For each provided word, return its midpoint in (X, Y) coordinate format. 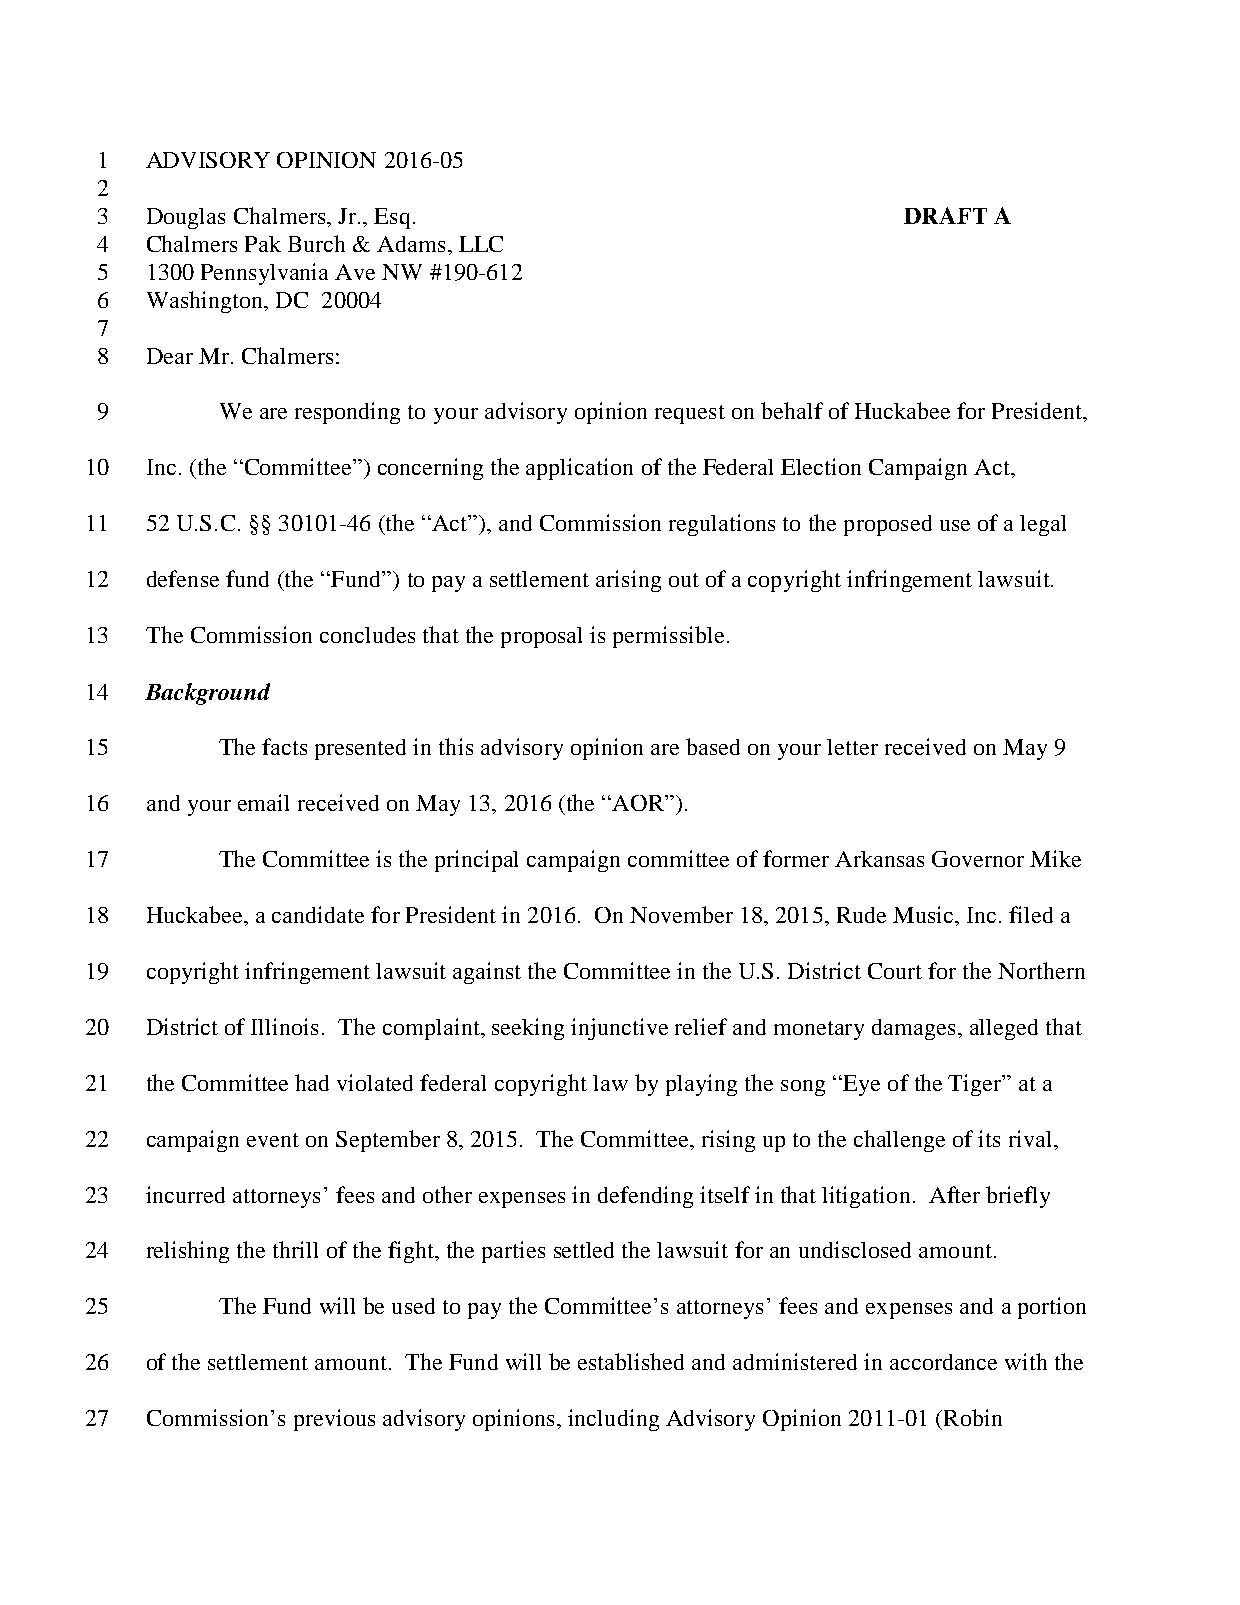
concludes (367, 635)
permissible (668, 637)
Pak (263, 244)
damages (913, 1029)
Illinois (284, 1026)
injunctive (619, 1029)
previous (334, 1420)
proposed (888, 525)
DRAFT (945, 215)
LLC (481, 244)
